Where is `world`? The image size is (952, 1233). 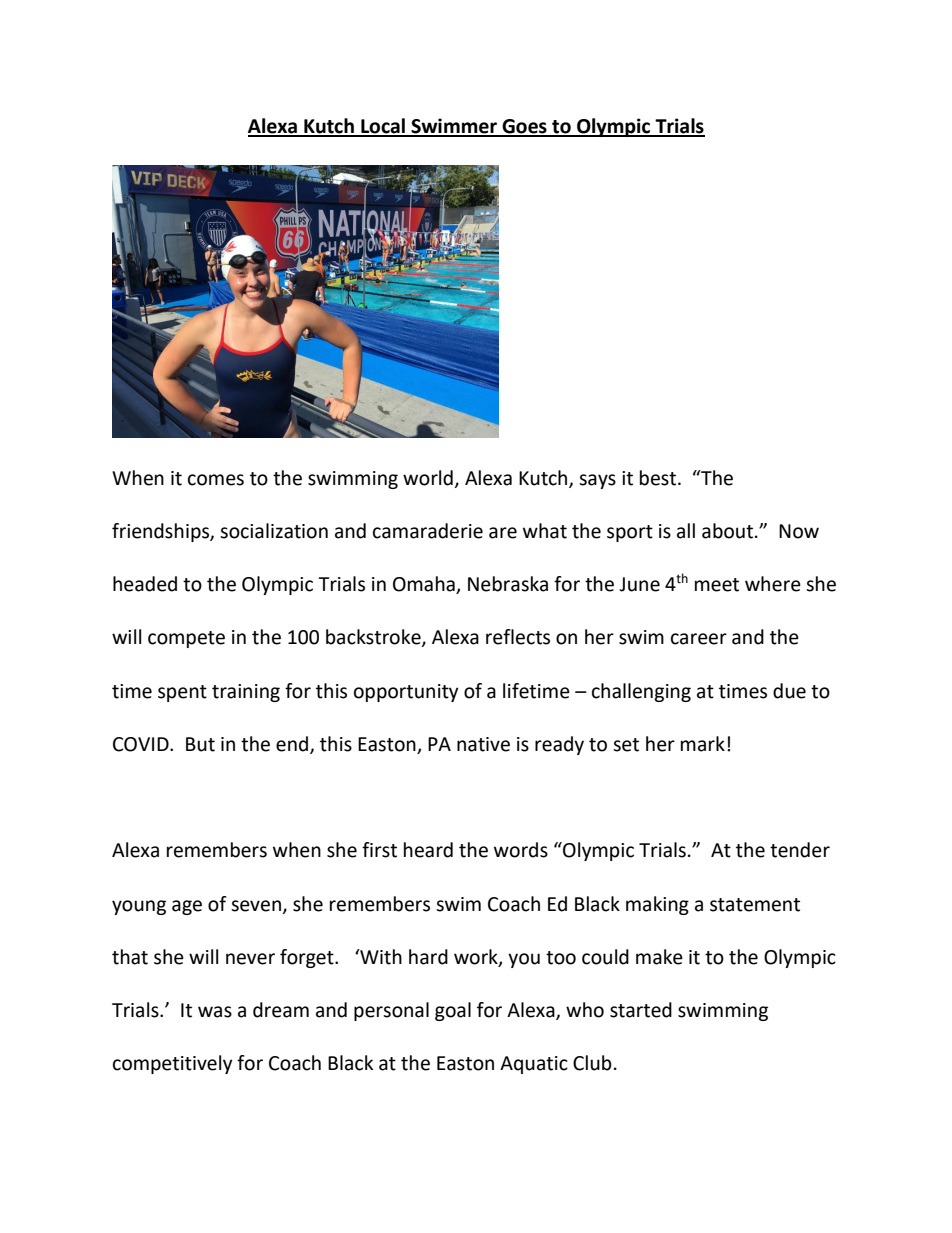 world is located at coordinates (428, 478).
